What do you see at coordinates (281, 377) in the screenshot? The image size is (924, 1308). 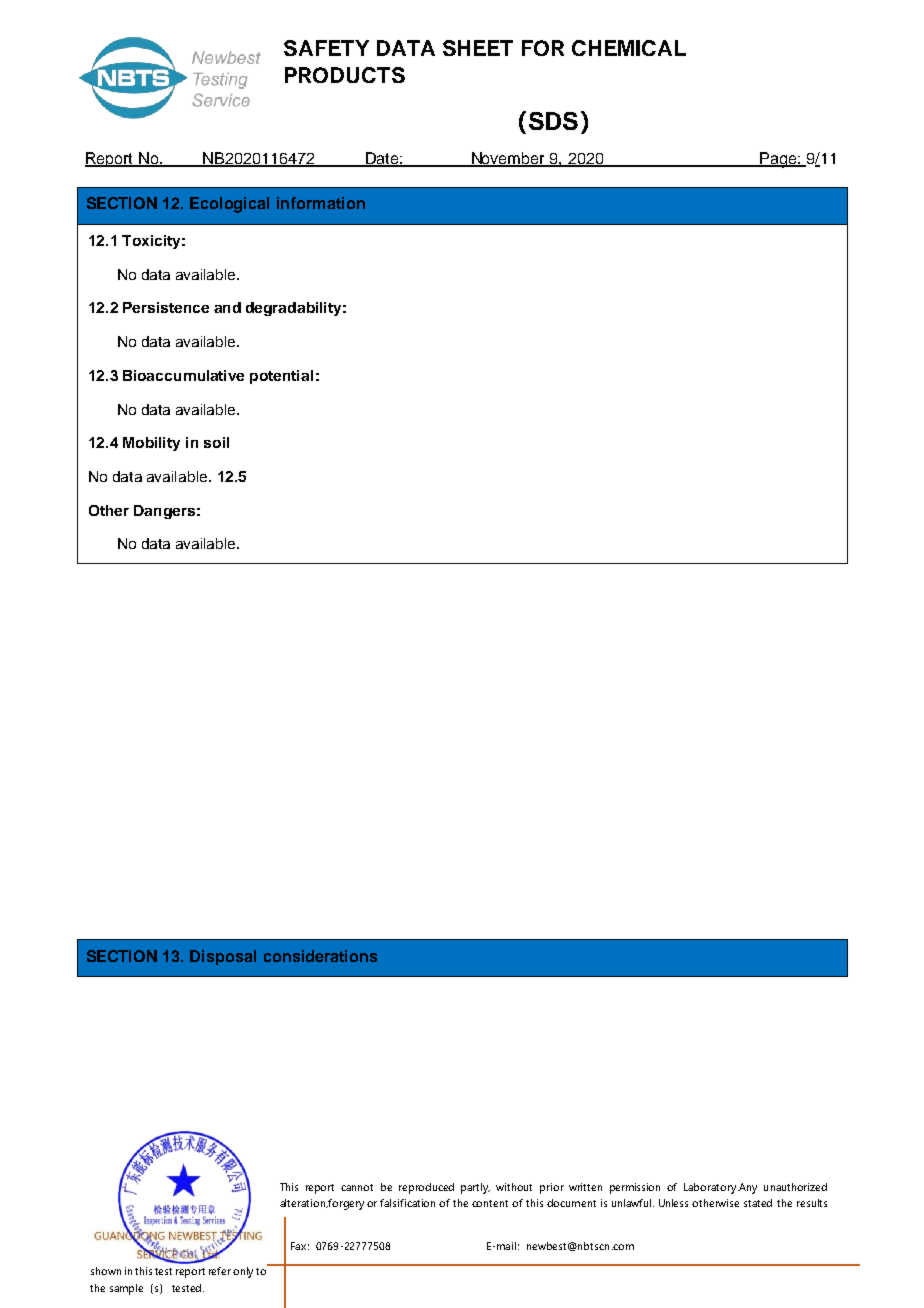 I see `potential` at bounding box center [281, 377].
